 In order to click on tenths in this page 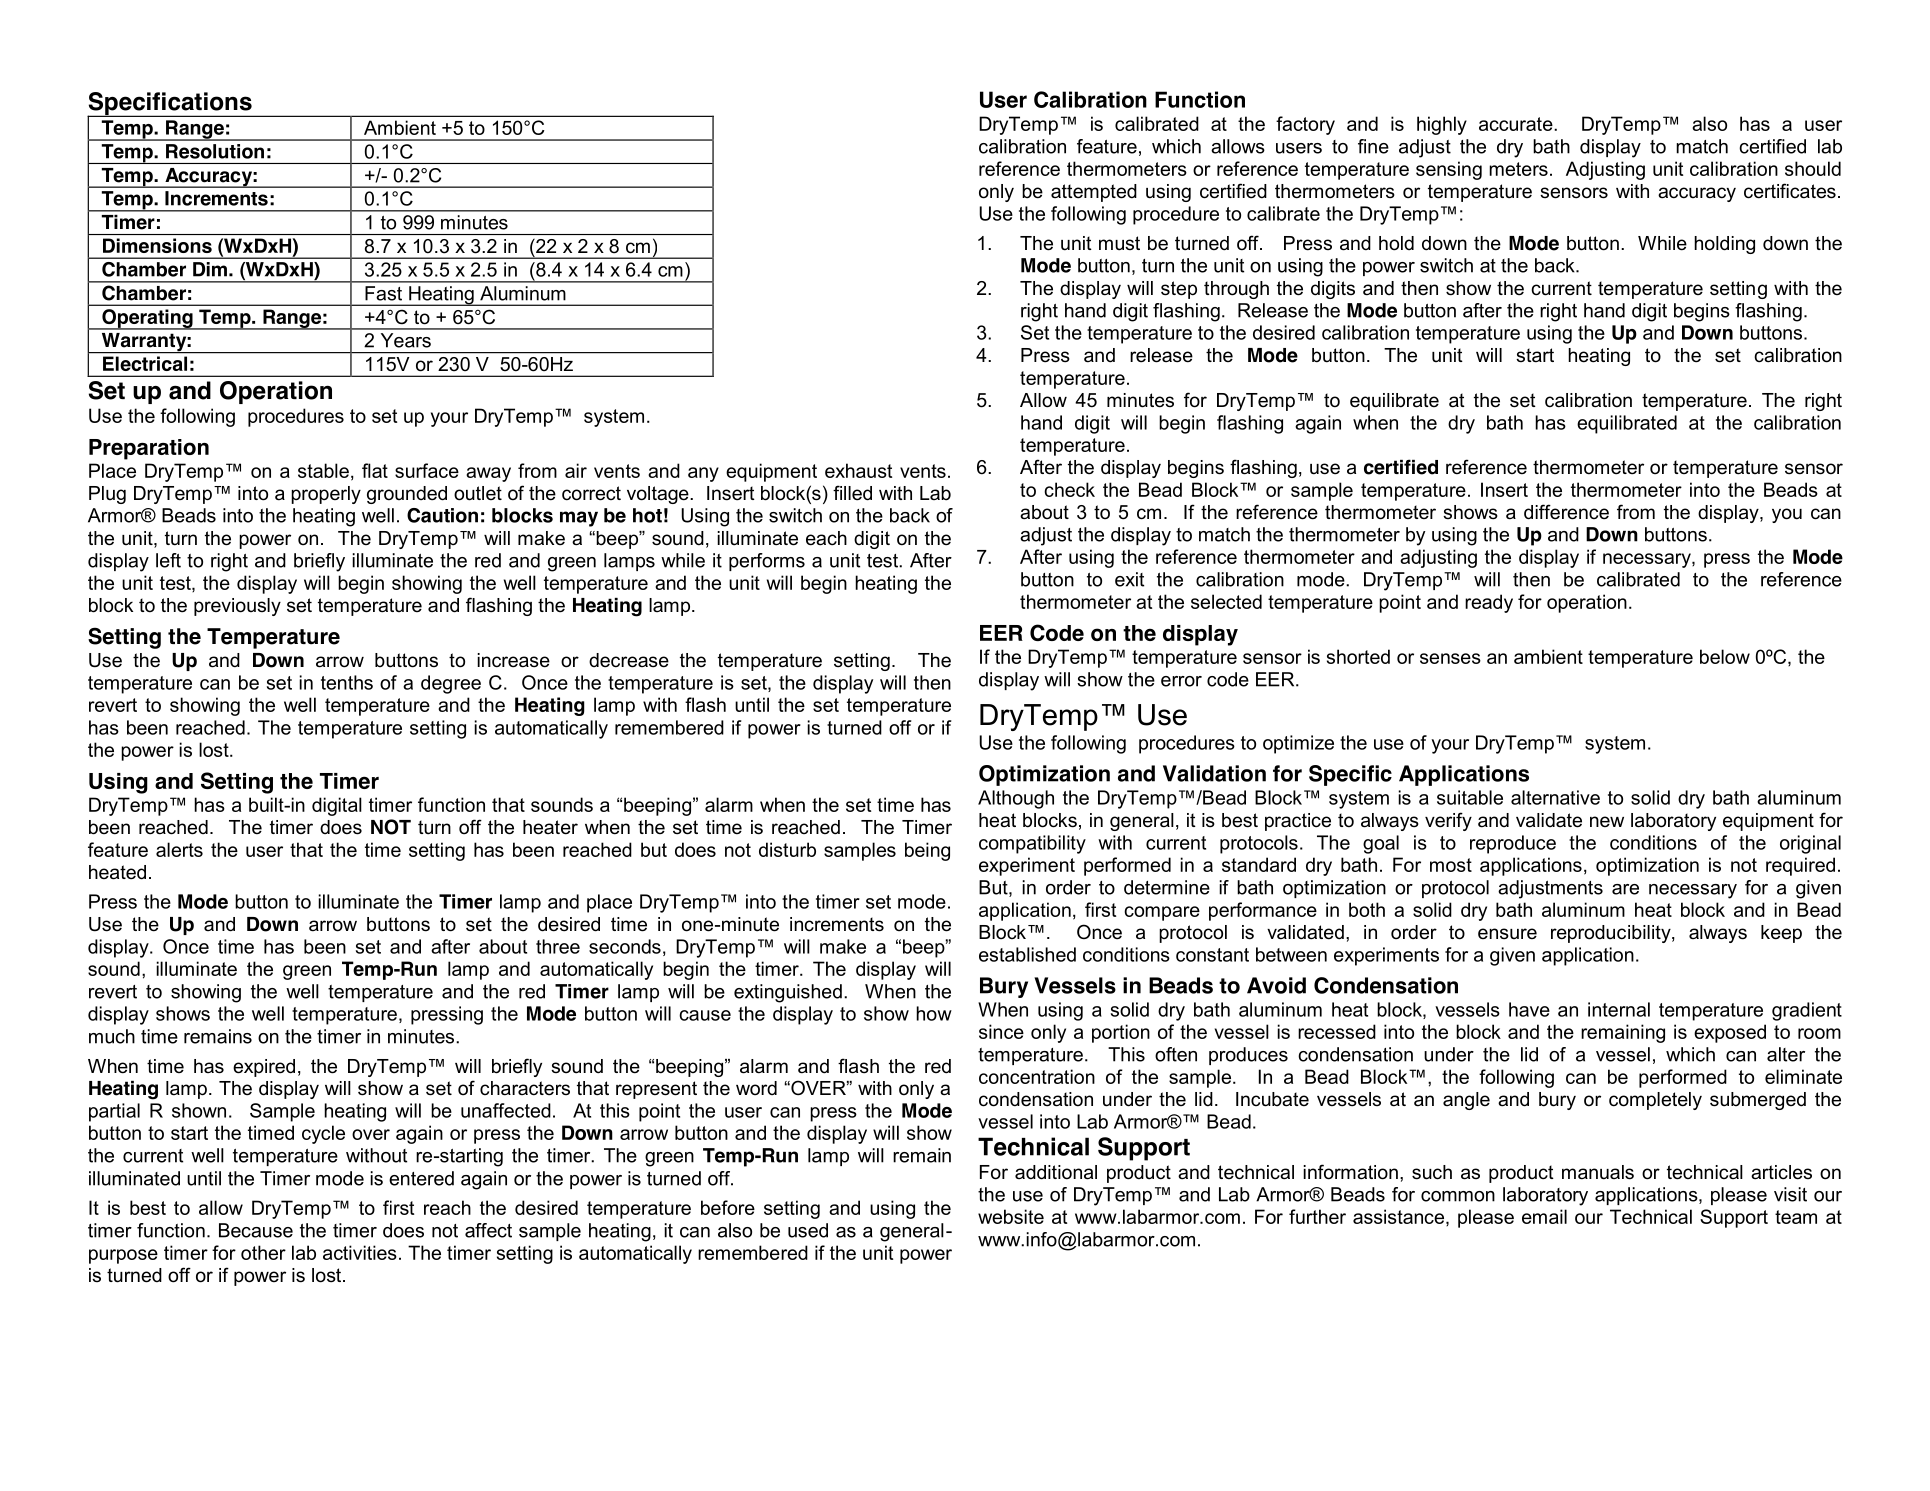, I will do `click(347, 682)`.
